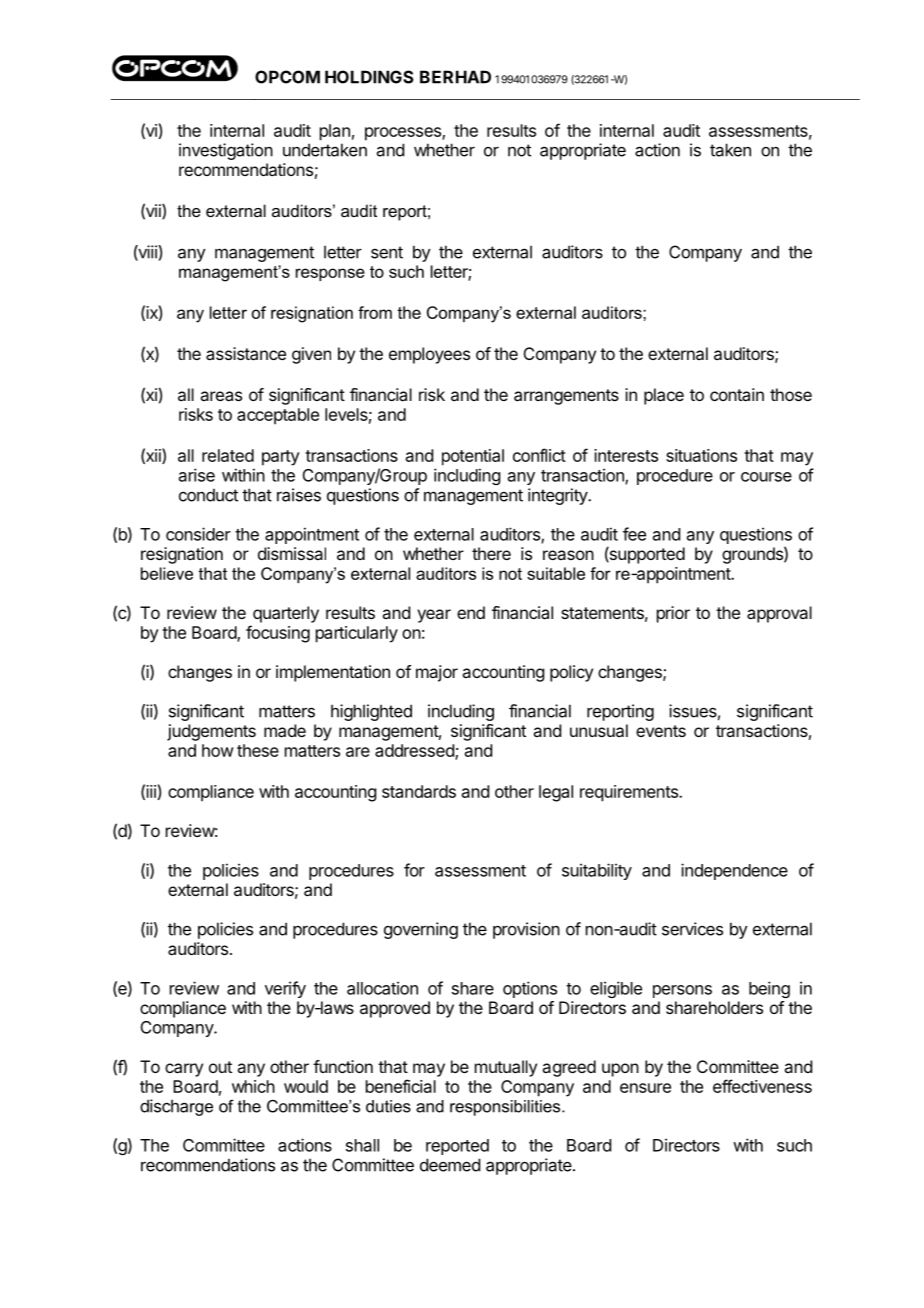 This screenshot has width=924, height=1308. I want to click on investigation, so click(226, 151).
